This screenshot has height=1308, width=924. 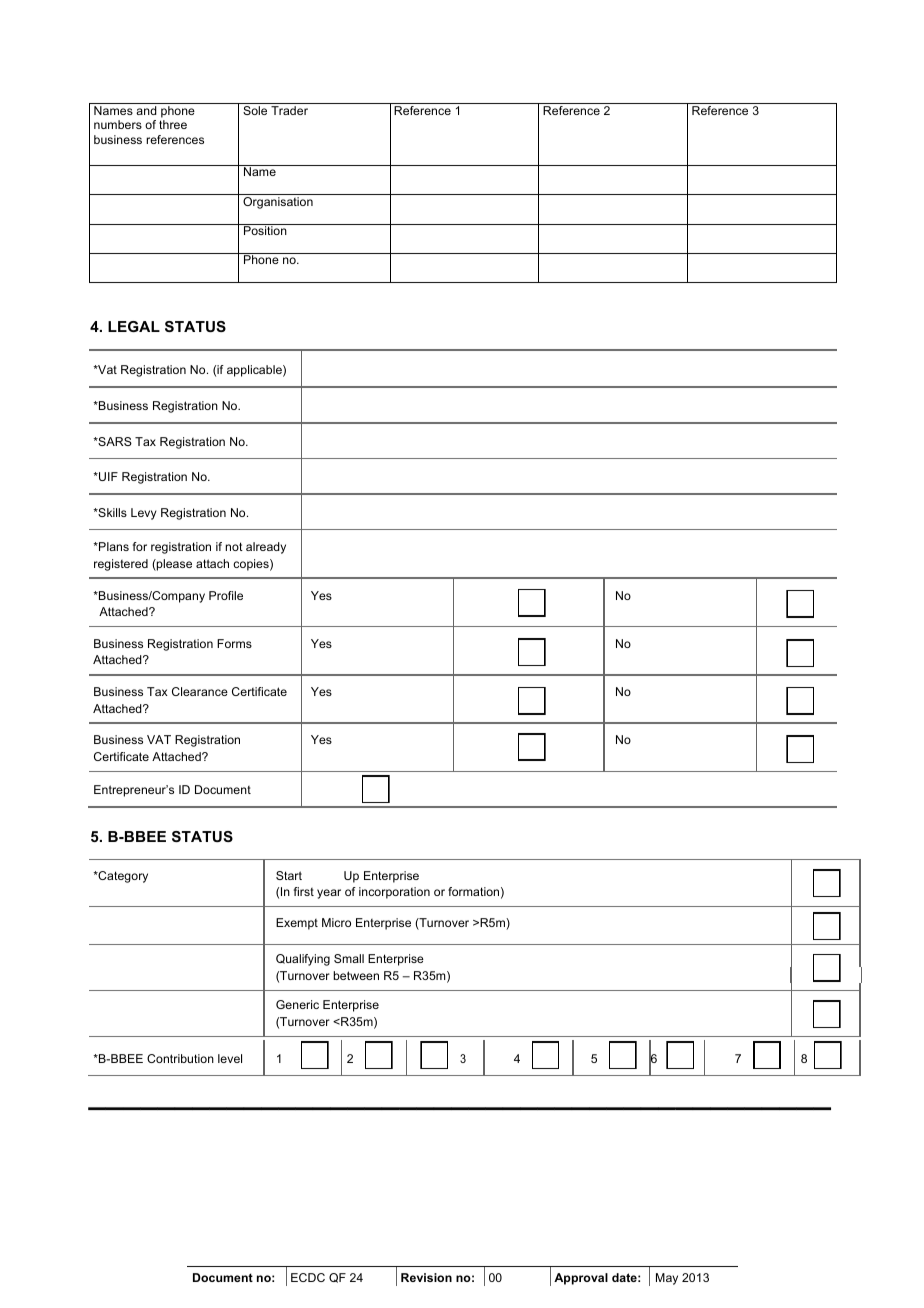 What do you see at coordinates (289, 110) in the screenshot?
I see `Trader` at bounding box center [289, 110].
